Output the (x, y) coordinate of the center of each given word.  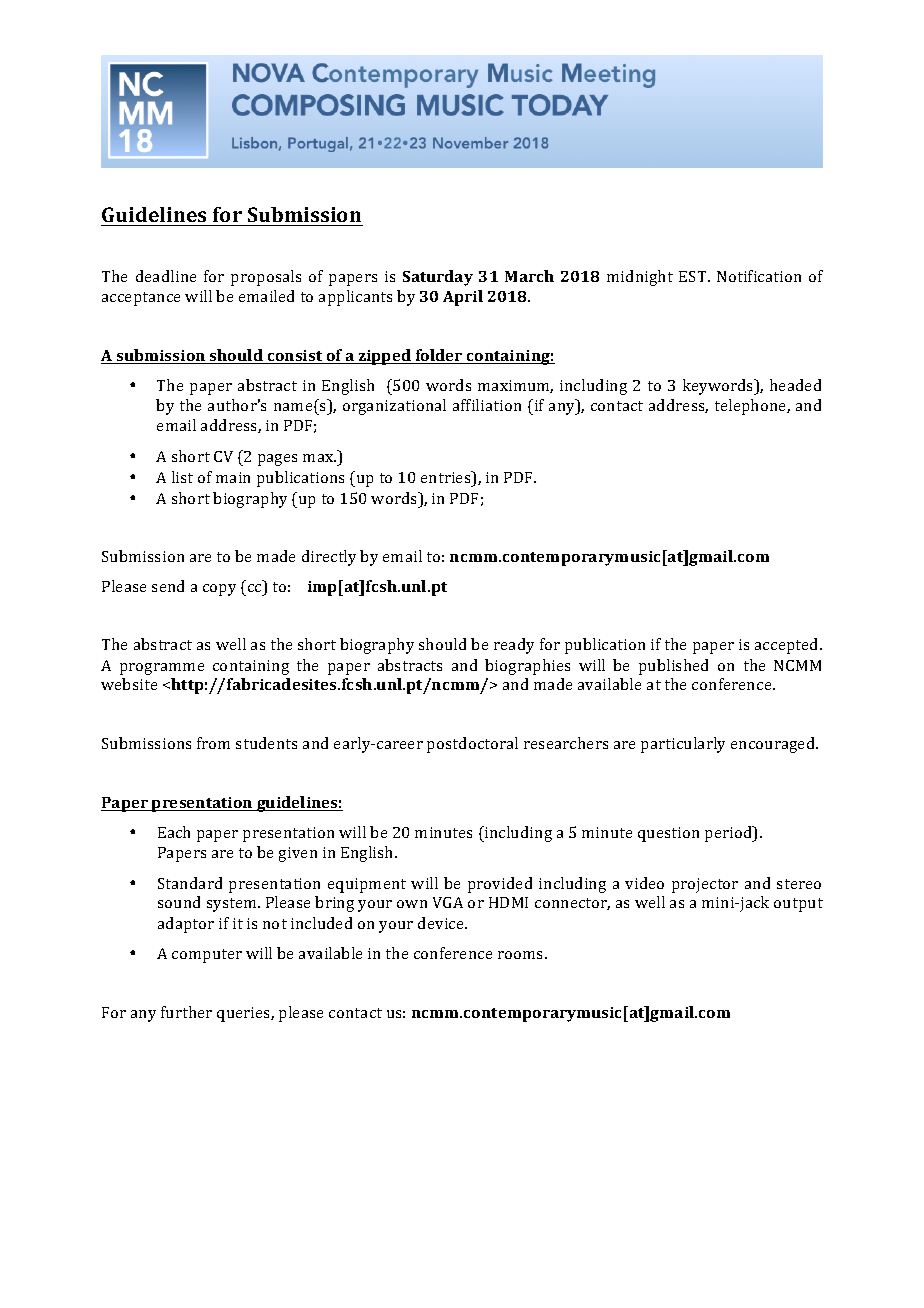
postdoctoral (472, 745)
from (213, 743)
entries (447, 477)
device (442, 923)
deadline (166, 276)
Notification (759, 276)
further (186, 1012)
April (463, 298)
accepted (788, 646)
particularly (683, 745)
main (233, 477)
